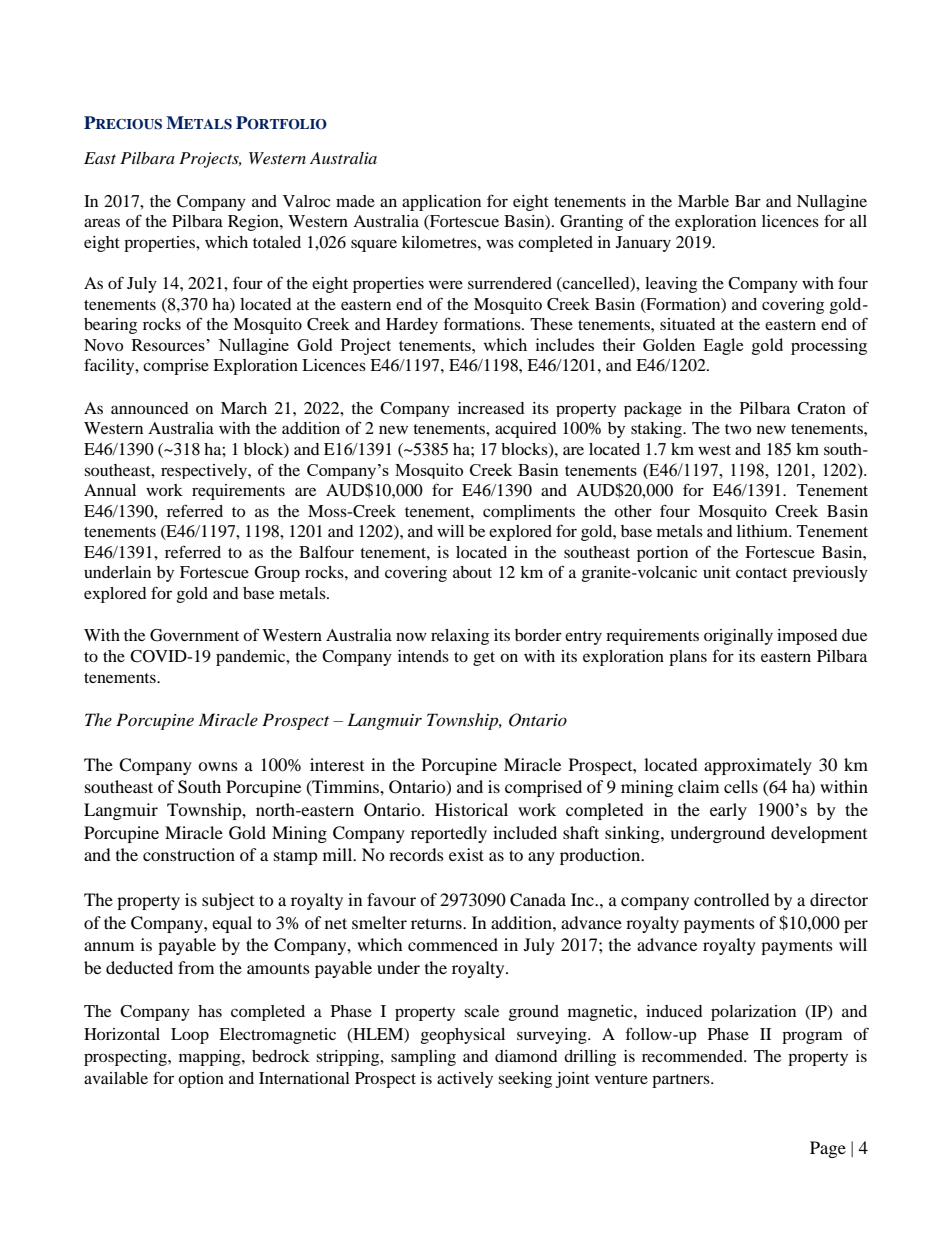 This screenshot has height=1233, width=952. I want to click on Government, so click(194, 635).
